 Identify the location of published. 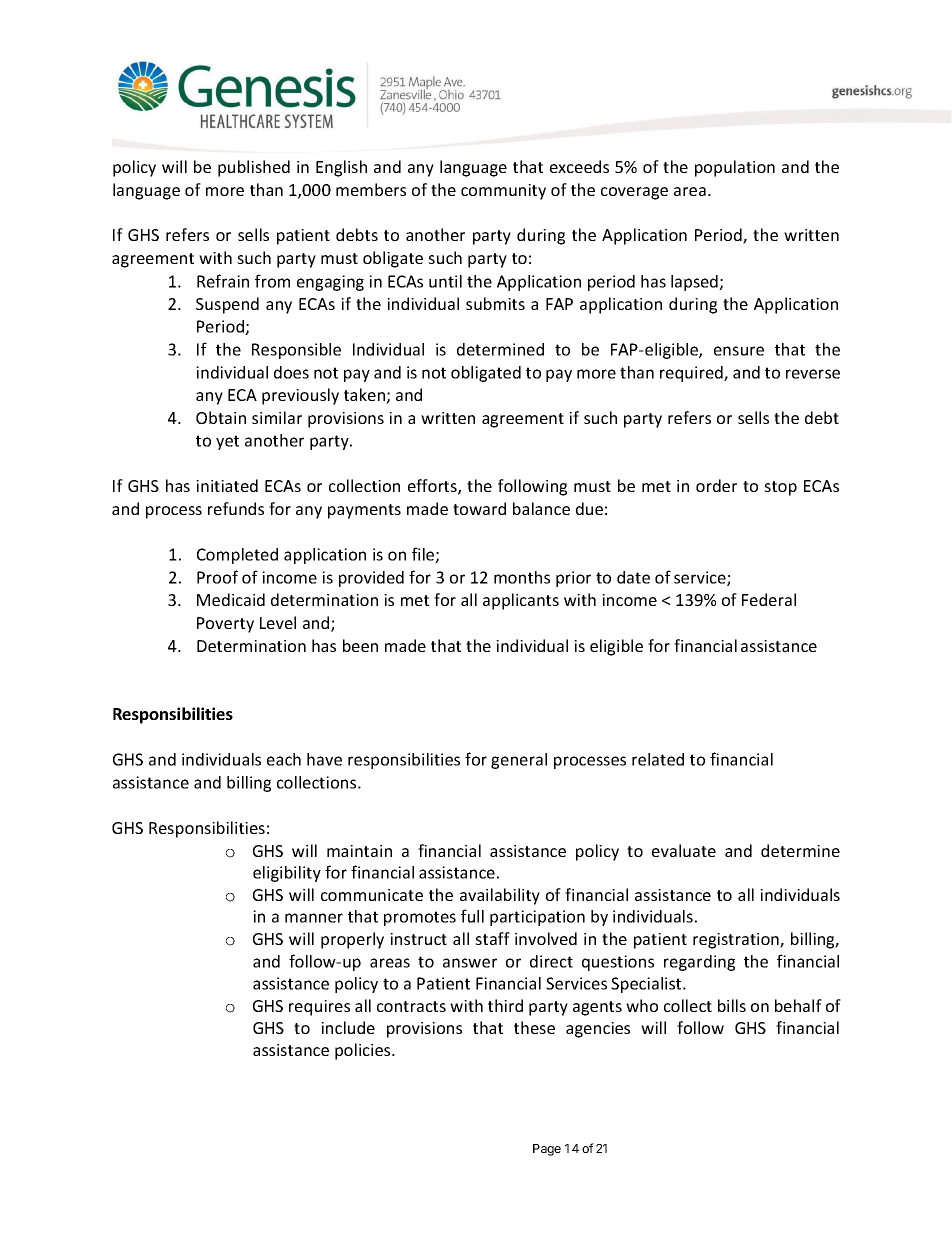
(254, 168).
